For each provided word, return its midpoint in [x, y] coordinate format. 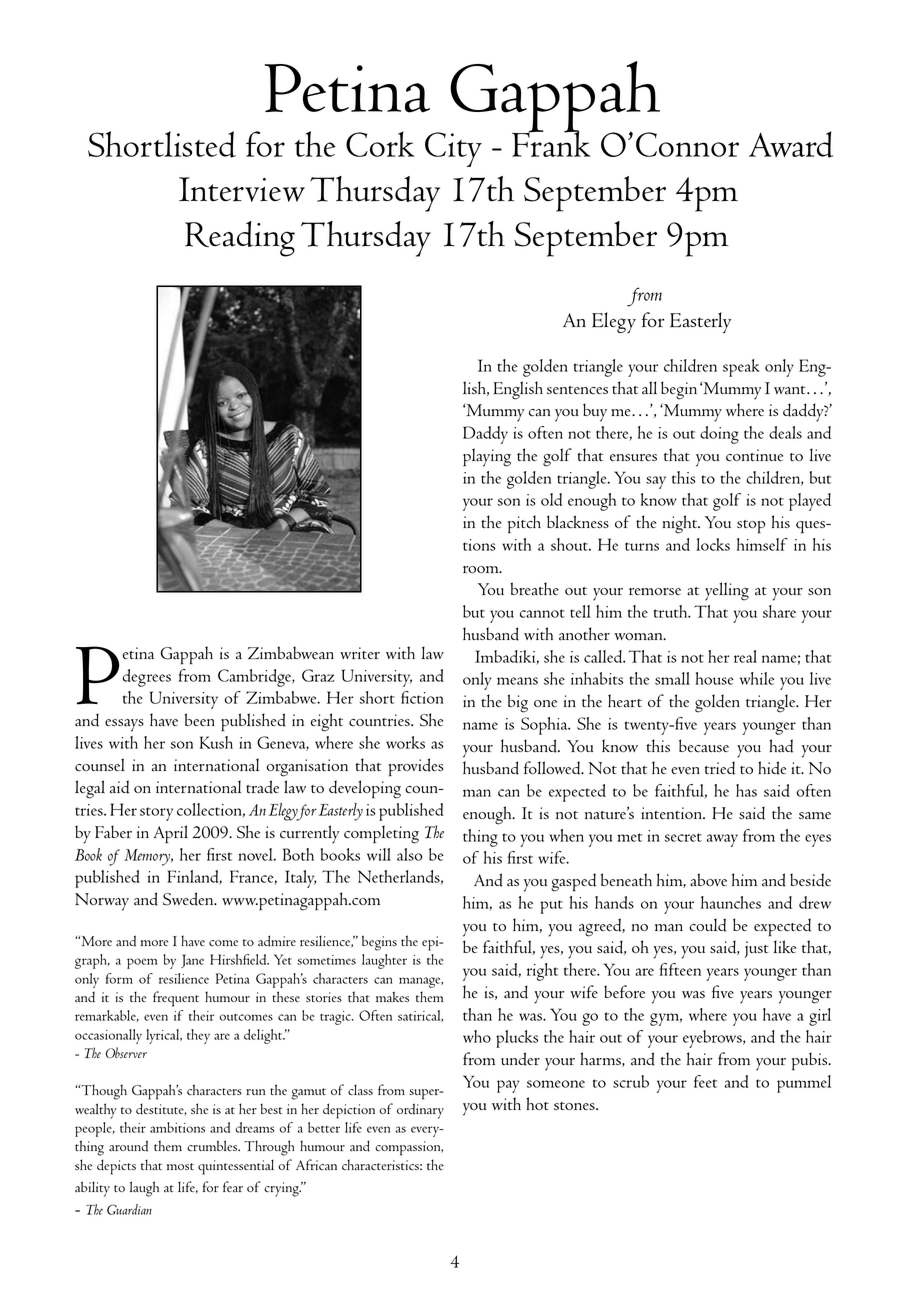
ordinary [420, 1111]
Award [791, 144]
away [722, 840]
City [453, 149]
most [180, 1166]
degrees [146, 678]
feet [705, 1081]
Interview [242, 189]
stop [751, 527]
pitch [524, 524]
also [409, 854]
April [171, 834]
